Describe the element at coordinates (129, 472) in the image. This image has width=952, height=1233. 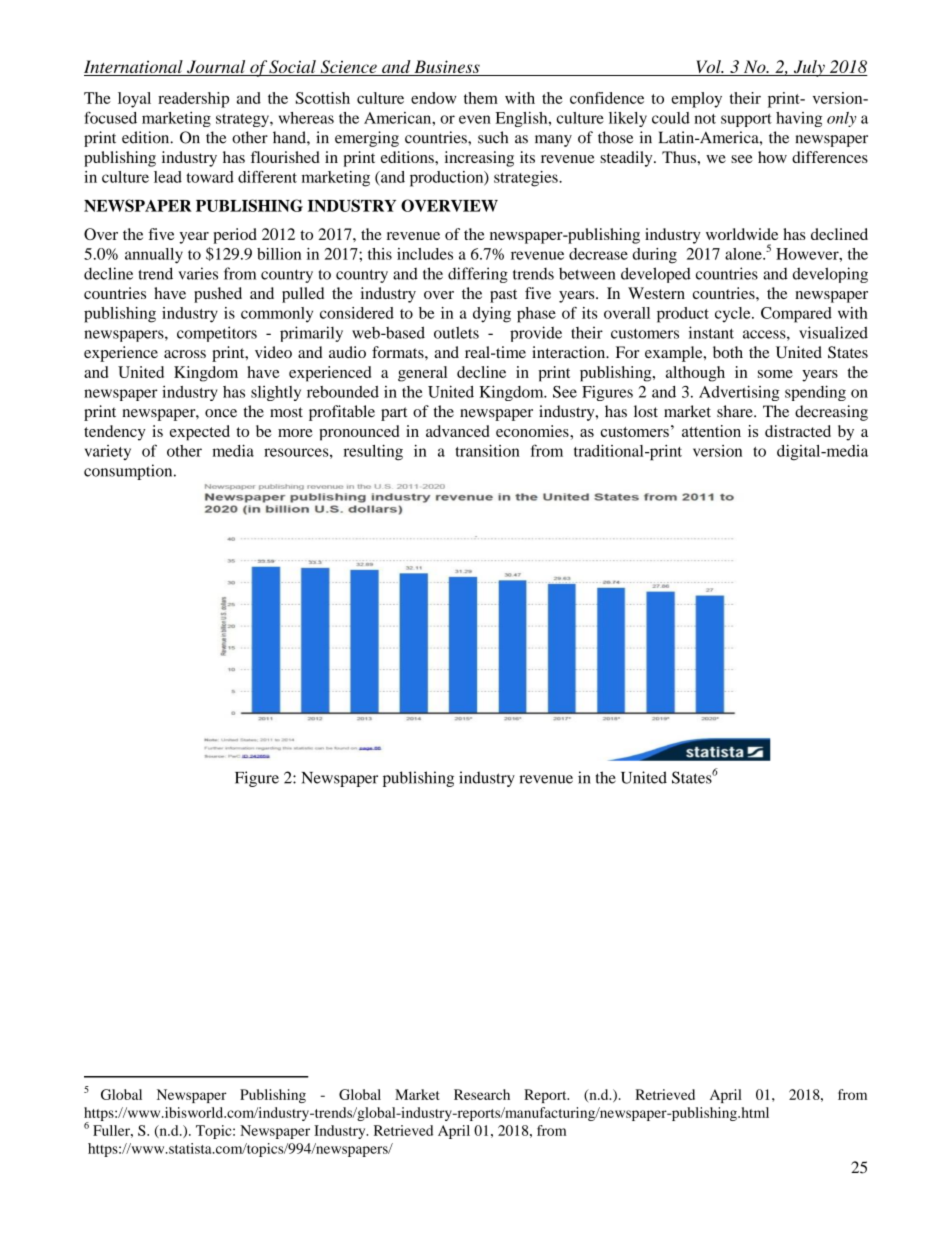
I see `consumption` at that location.
